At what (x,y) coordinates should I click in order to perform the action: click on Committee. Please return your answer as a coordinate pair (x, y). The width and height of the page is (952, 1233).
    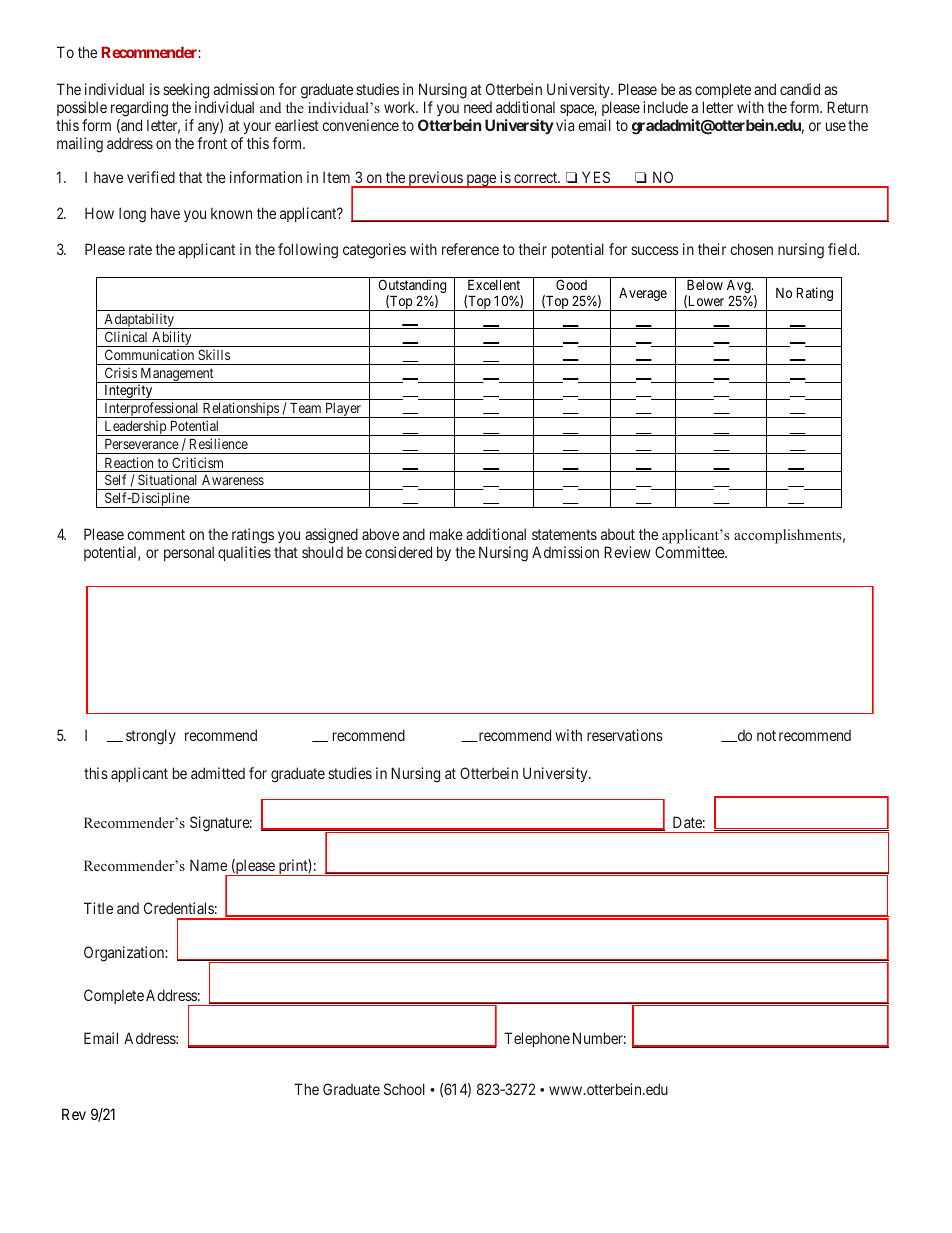
    Looking at the image, I should click on (690, 552).
